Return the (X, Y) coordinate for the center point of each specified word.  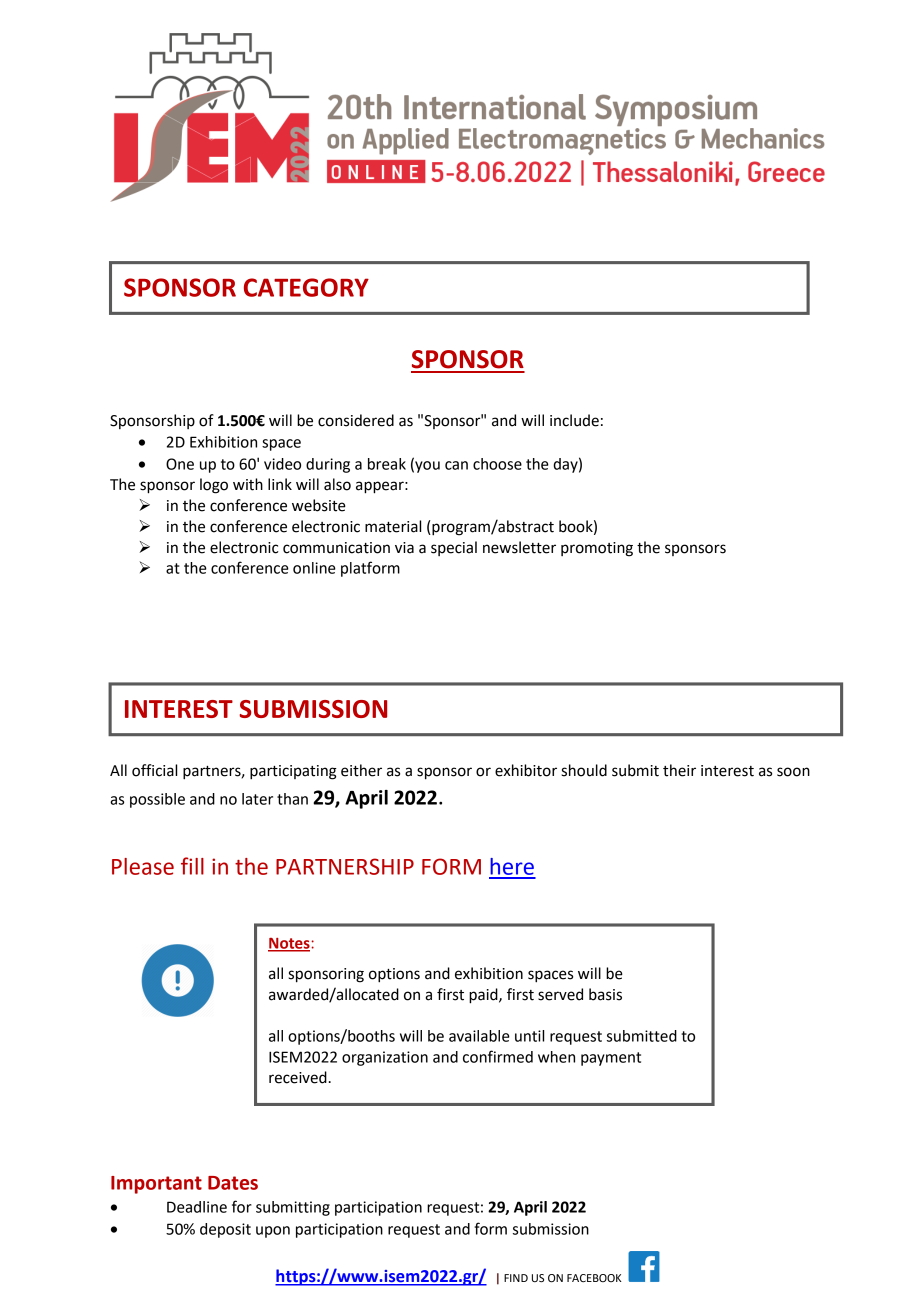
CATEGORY (306, 287)
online (314, 568)
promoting (597, 549)
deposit (225, 1230)
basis (605, 994)
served (560, 994)
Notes (290, 944)
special (454, 548)
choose (497, 464)
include (574, 420)
